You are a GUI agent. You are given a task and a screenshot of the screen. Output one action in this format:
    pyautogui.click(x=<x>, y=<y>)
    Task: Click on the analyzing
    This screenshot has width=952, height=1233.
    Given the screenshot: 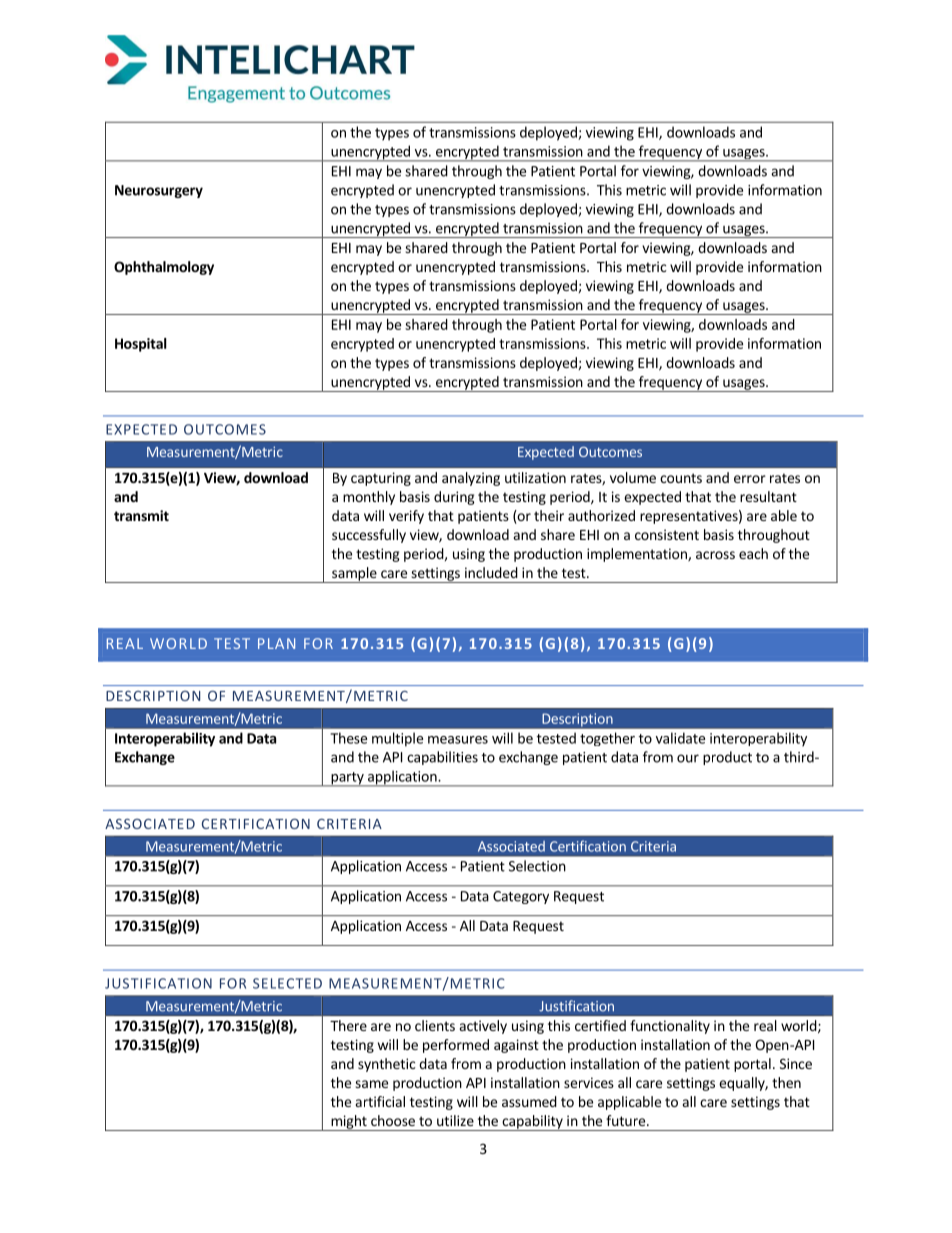 What is the action you would take?
    pyautogui.click(x=471, y=479)
